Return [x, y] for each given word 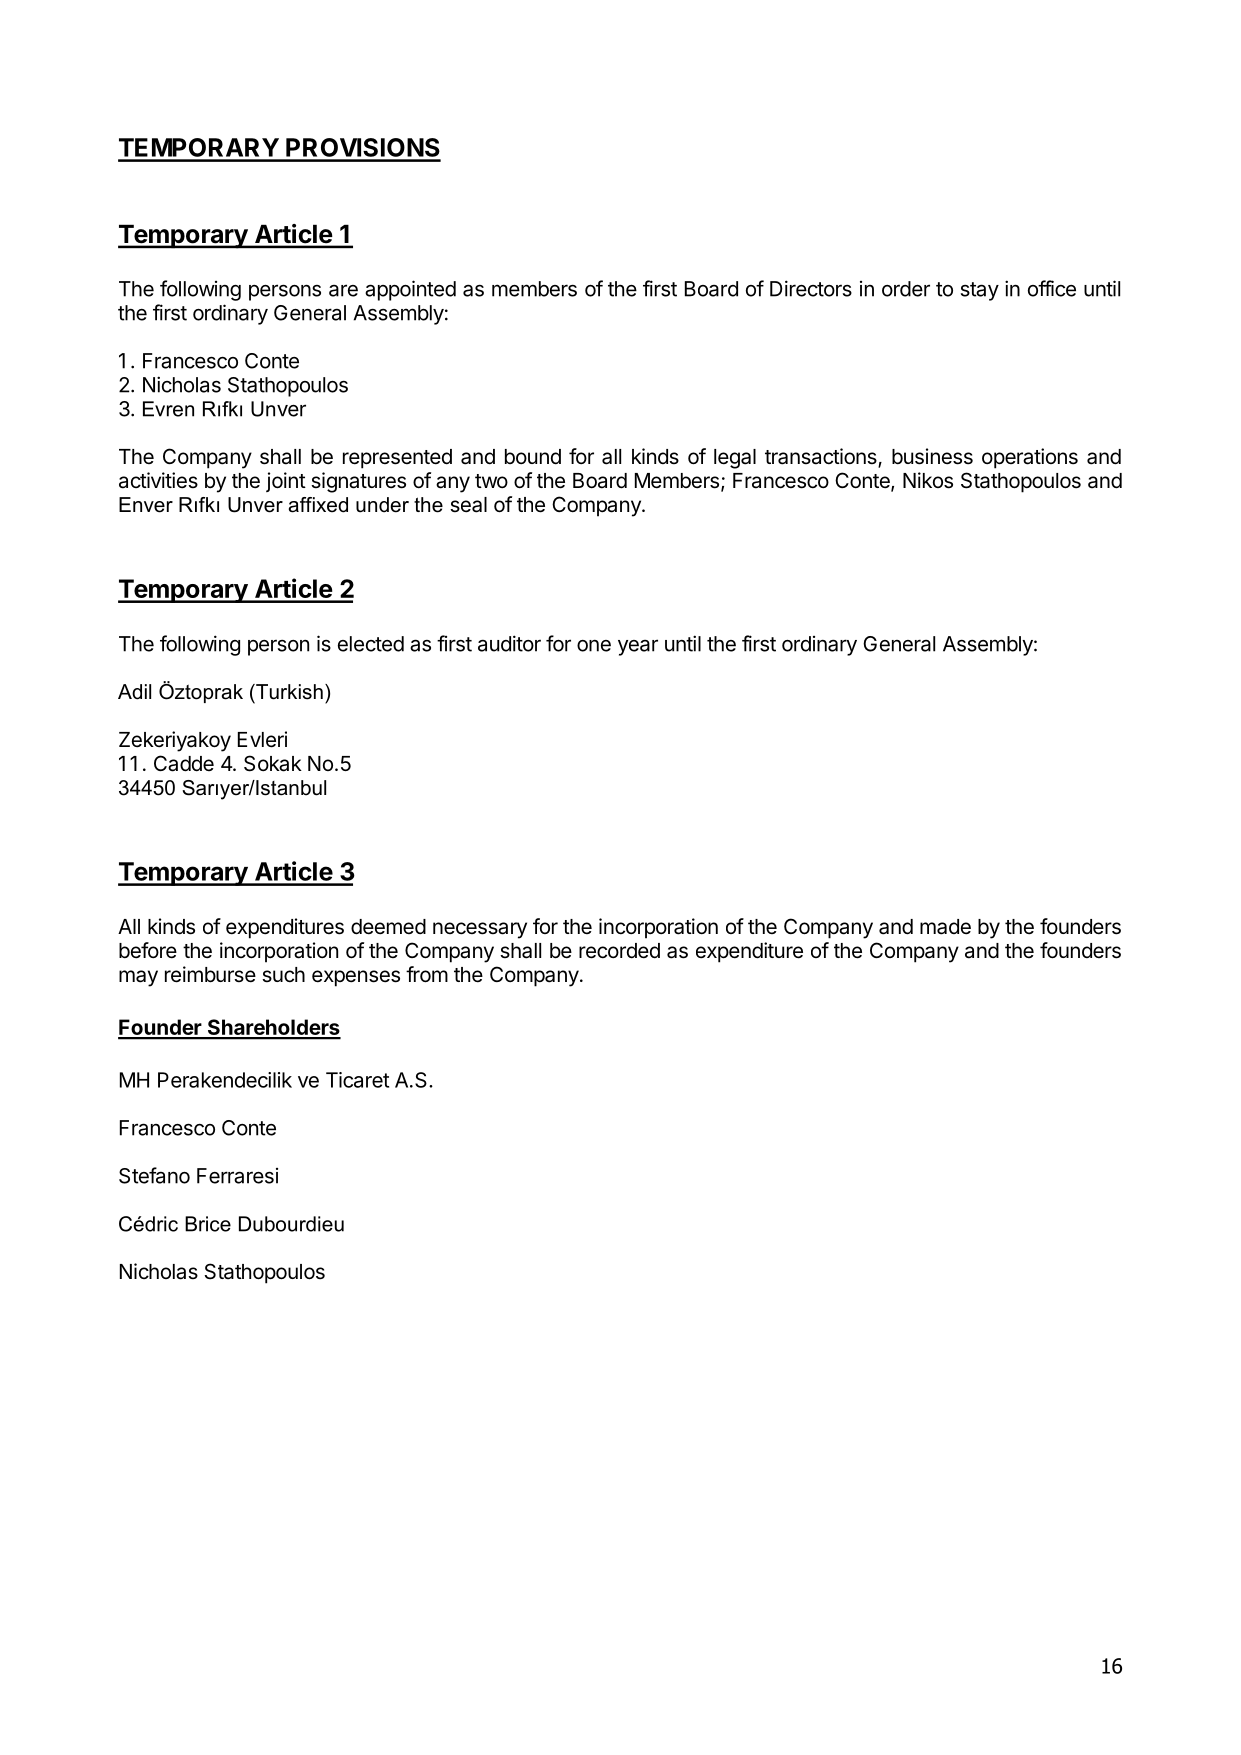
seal [468, 505]
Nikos [928, 480]
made [945, 927]
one [594, 646]
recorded [619, 951]
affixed [318, 505]
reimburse [210, 974]
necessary [480, 930]
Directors [811, 288]
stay [980, 291]
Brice [208, 1224]
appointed [410, 290]
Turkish [288, 692]
